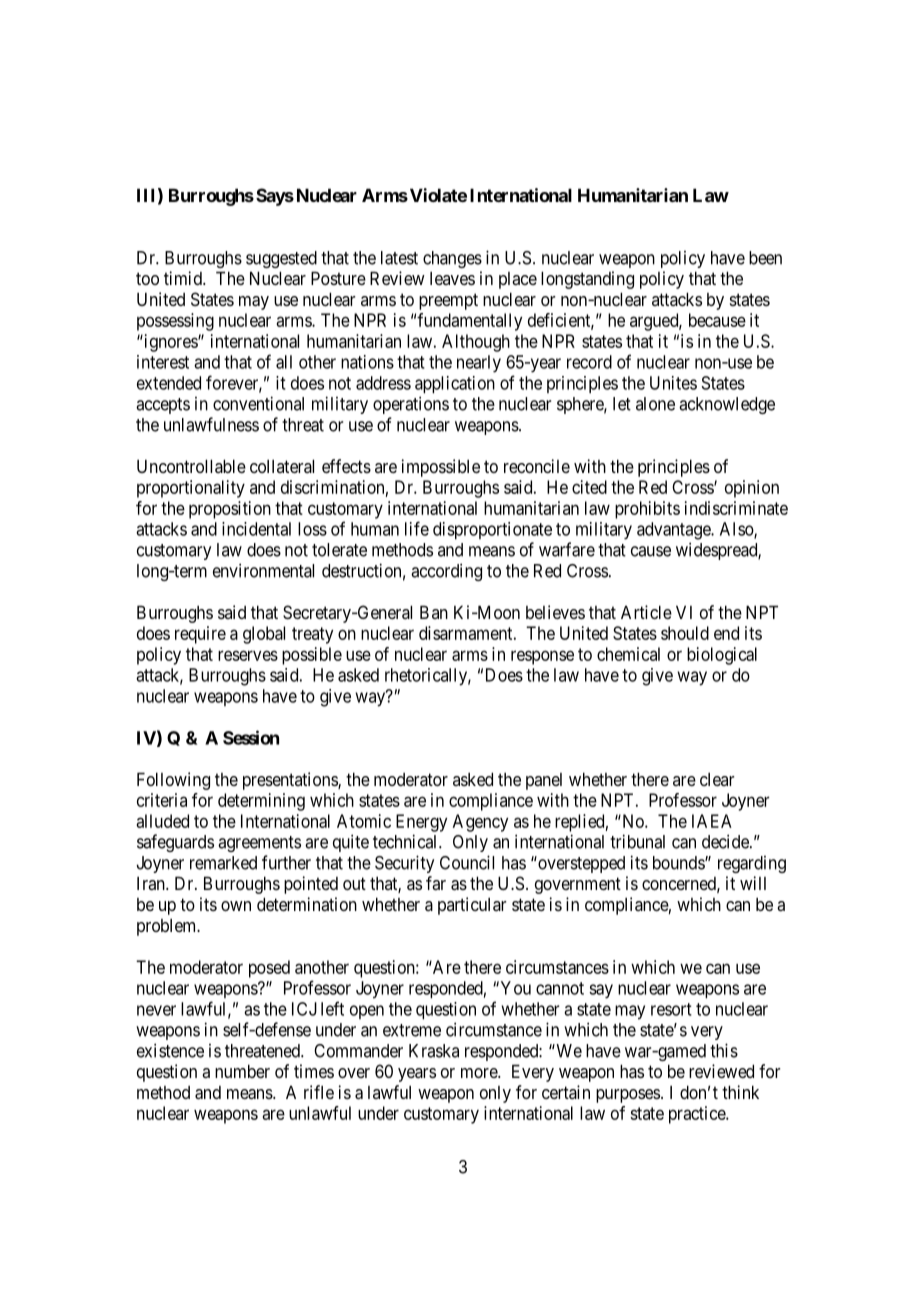 This image has height=1308, width=924. Describe the element at coordinates (722, 656) in the image. I see `biological` at that location.
